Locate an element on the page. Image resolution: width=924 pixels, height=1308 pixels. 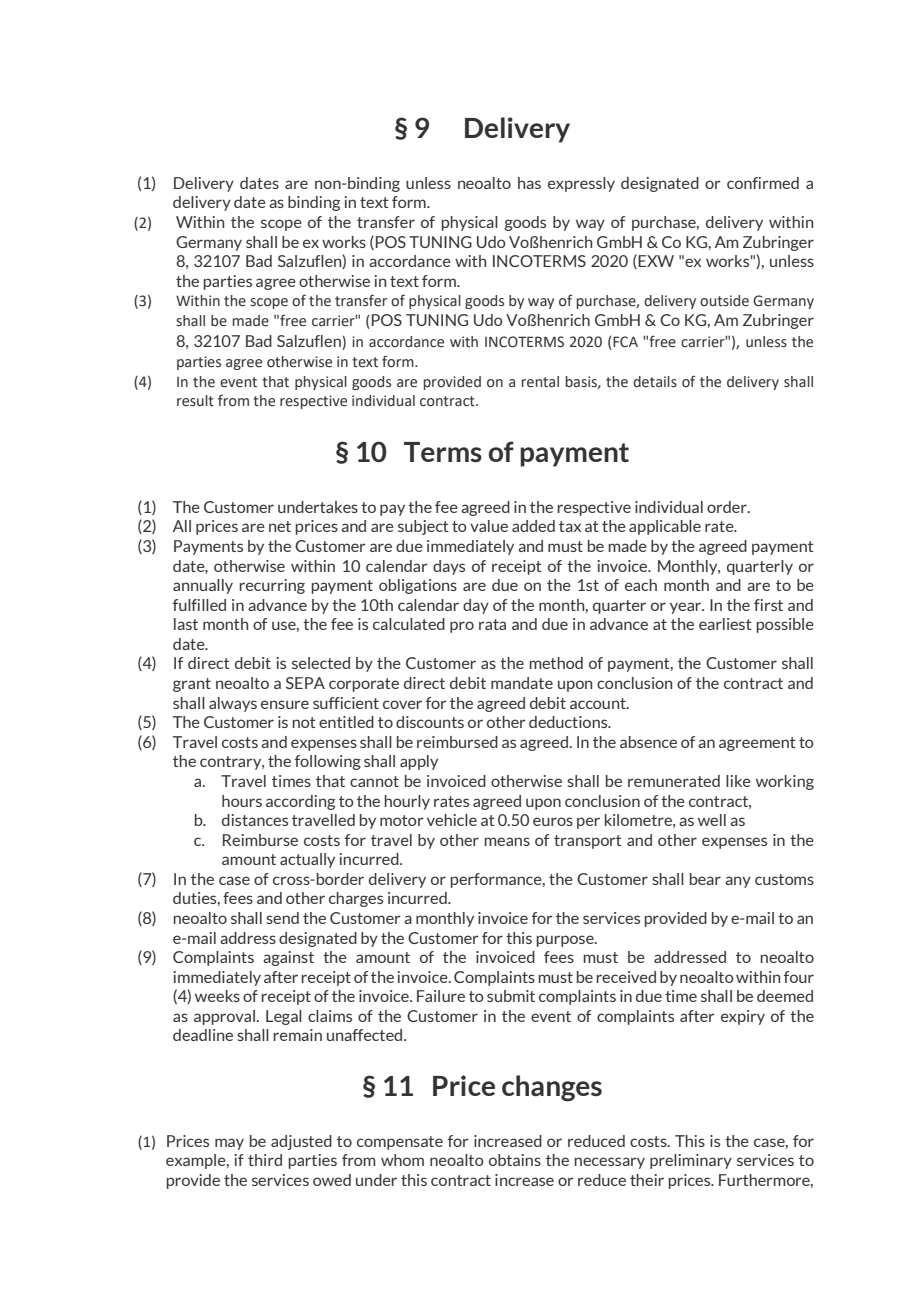
well is located at coordinates (712, 820).
